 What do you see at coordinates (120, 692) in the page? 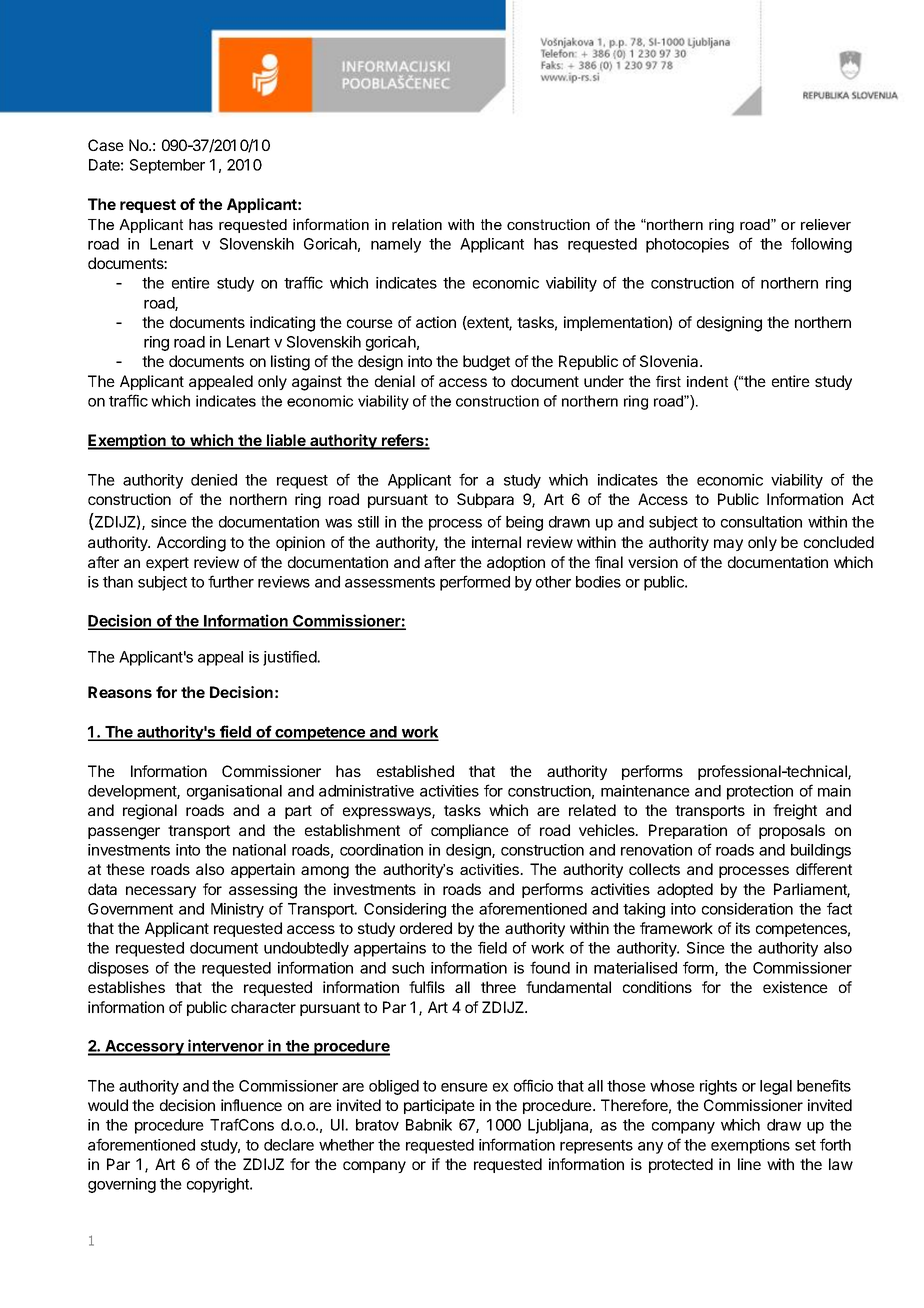
I see `Reasons` at bounding box center [120, 692].
